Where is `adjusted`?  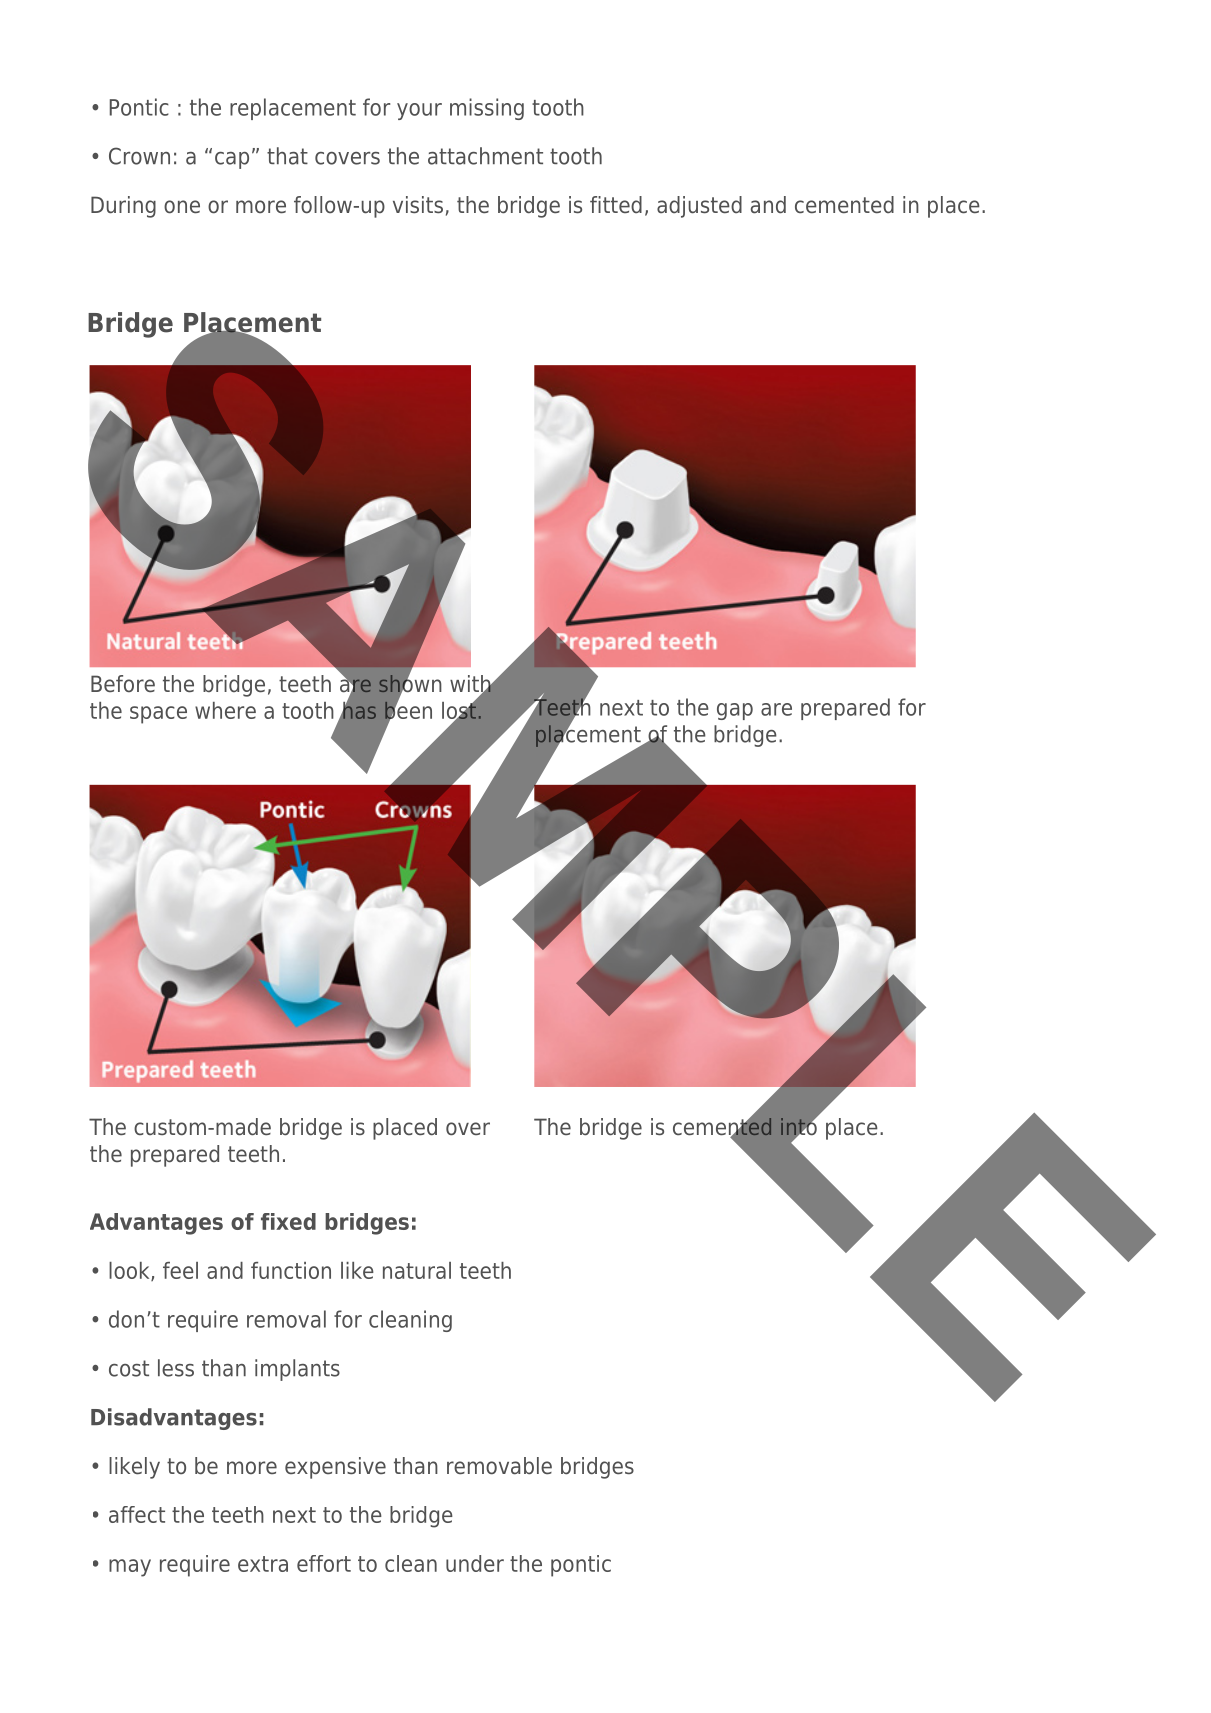
adjusted is located at coordinates (699, 207).
